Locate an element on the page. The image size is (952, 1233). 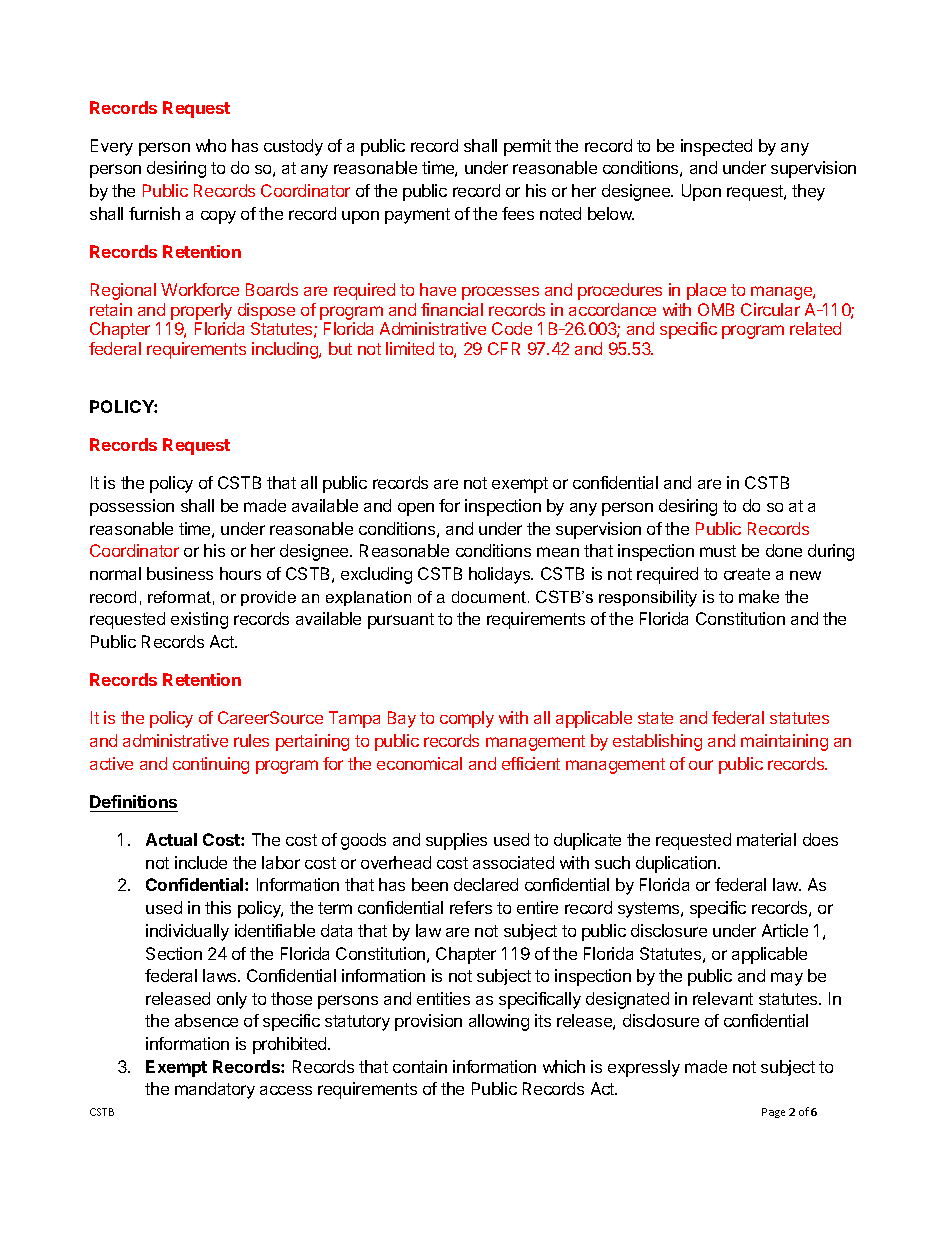
who is located at coordinates (211, 145).
